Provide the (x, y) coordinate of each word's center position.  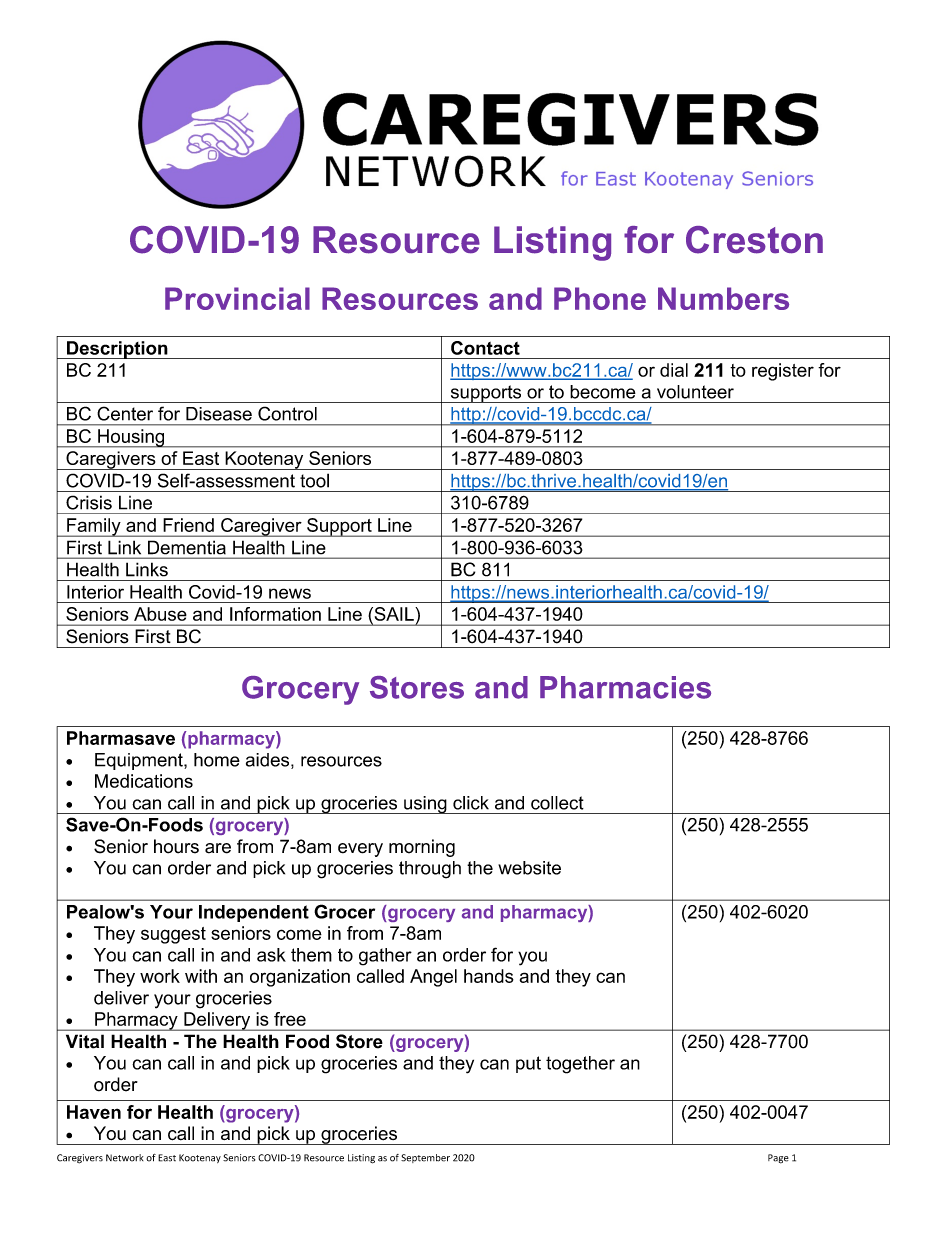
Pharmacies (625, 687)
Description (117, 350)
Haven (94, 1112)
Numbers (723, 298)
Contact (485, 348)
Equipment (140, 761)
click (471, 803)
